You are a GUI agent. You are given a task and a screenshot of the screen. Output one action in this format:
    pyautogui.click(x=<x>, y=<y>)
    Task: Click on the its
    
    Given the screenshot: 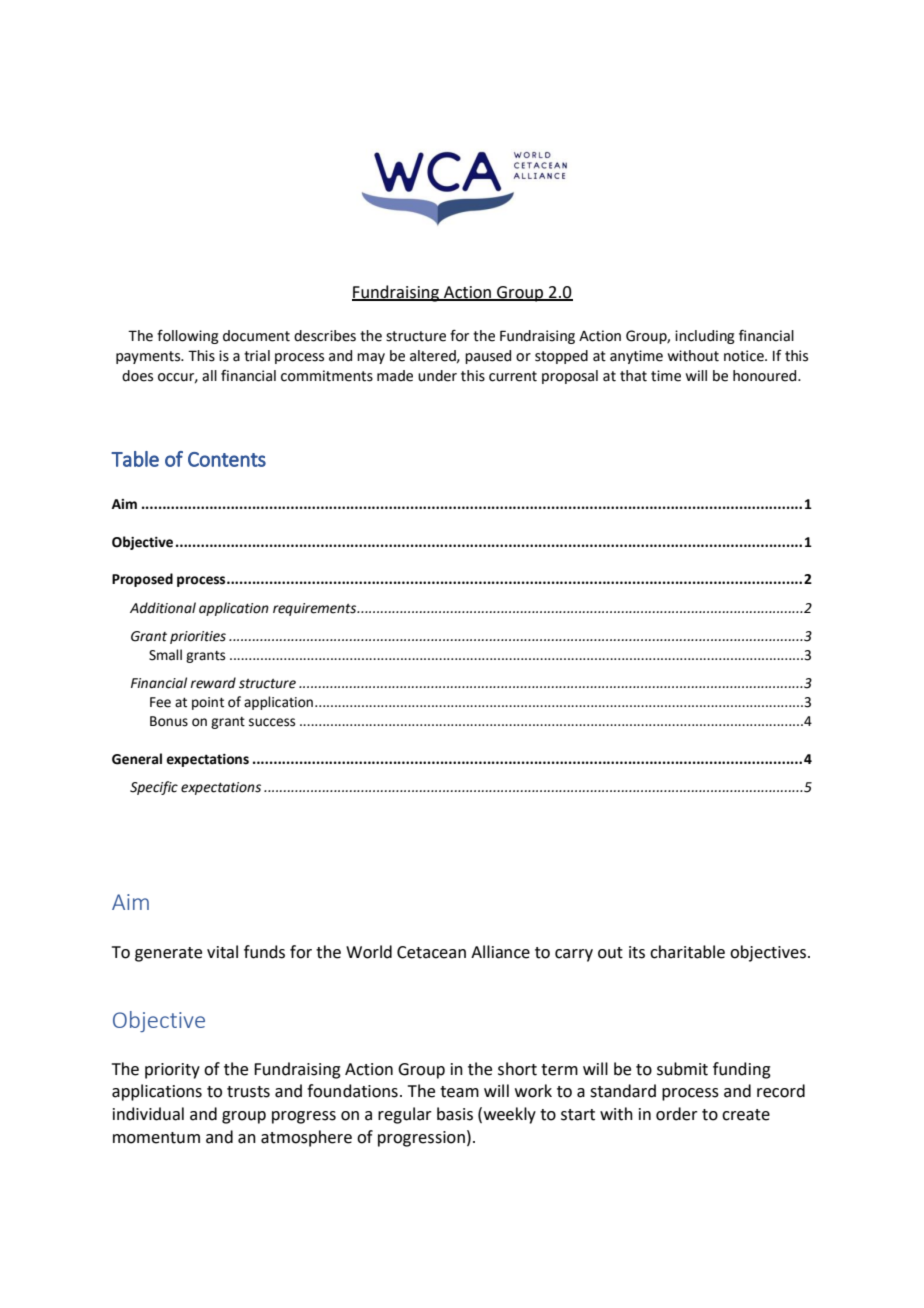 What is the action you would take?
    pyautogui.click(x=637, y=952)
